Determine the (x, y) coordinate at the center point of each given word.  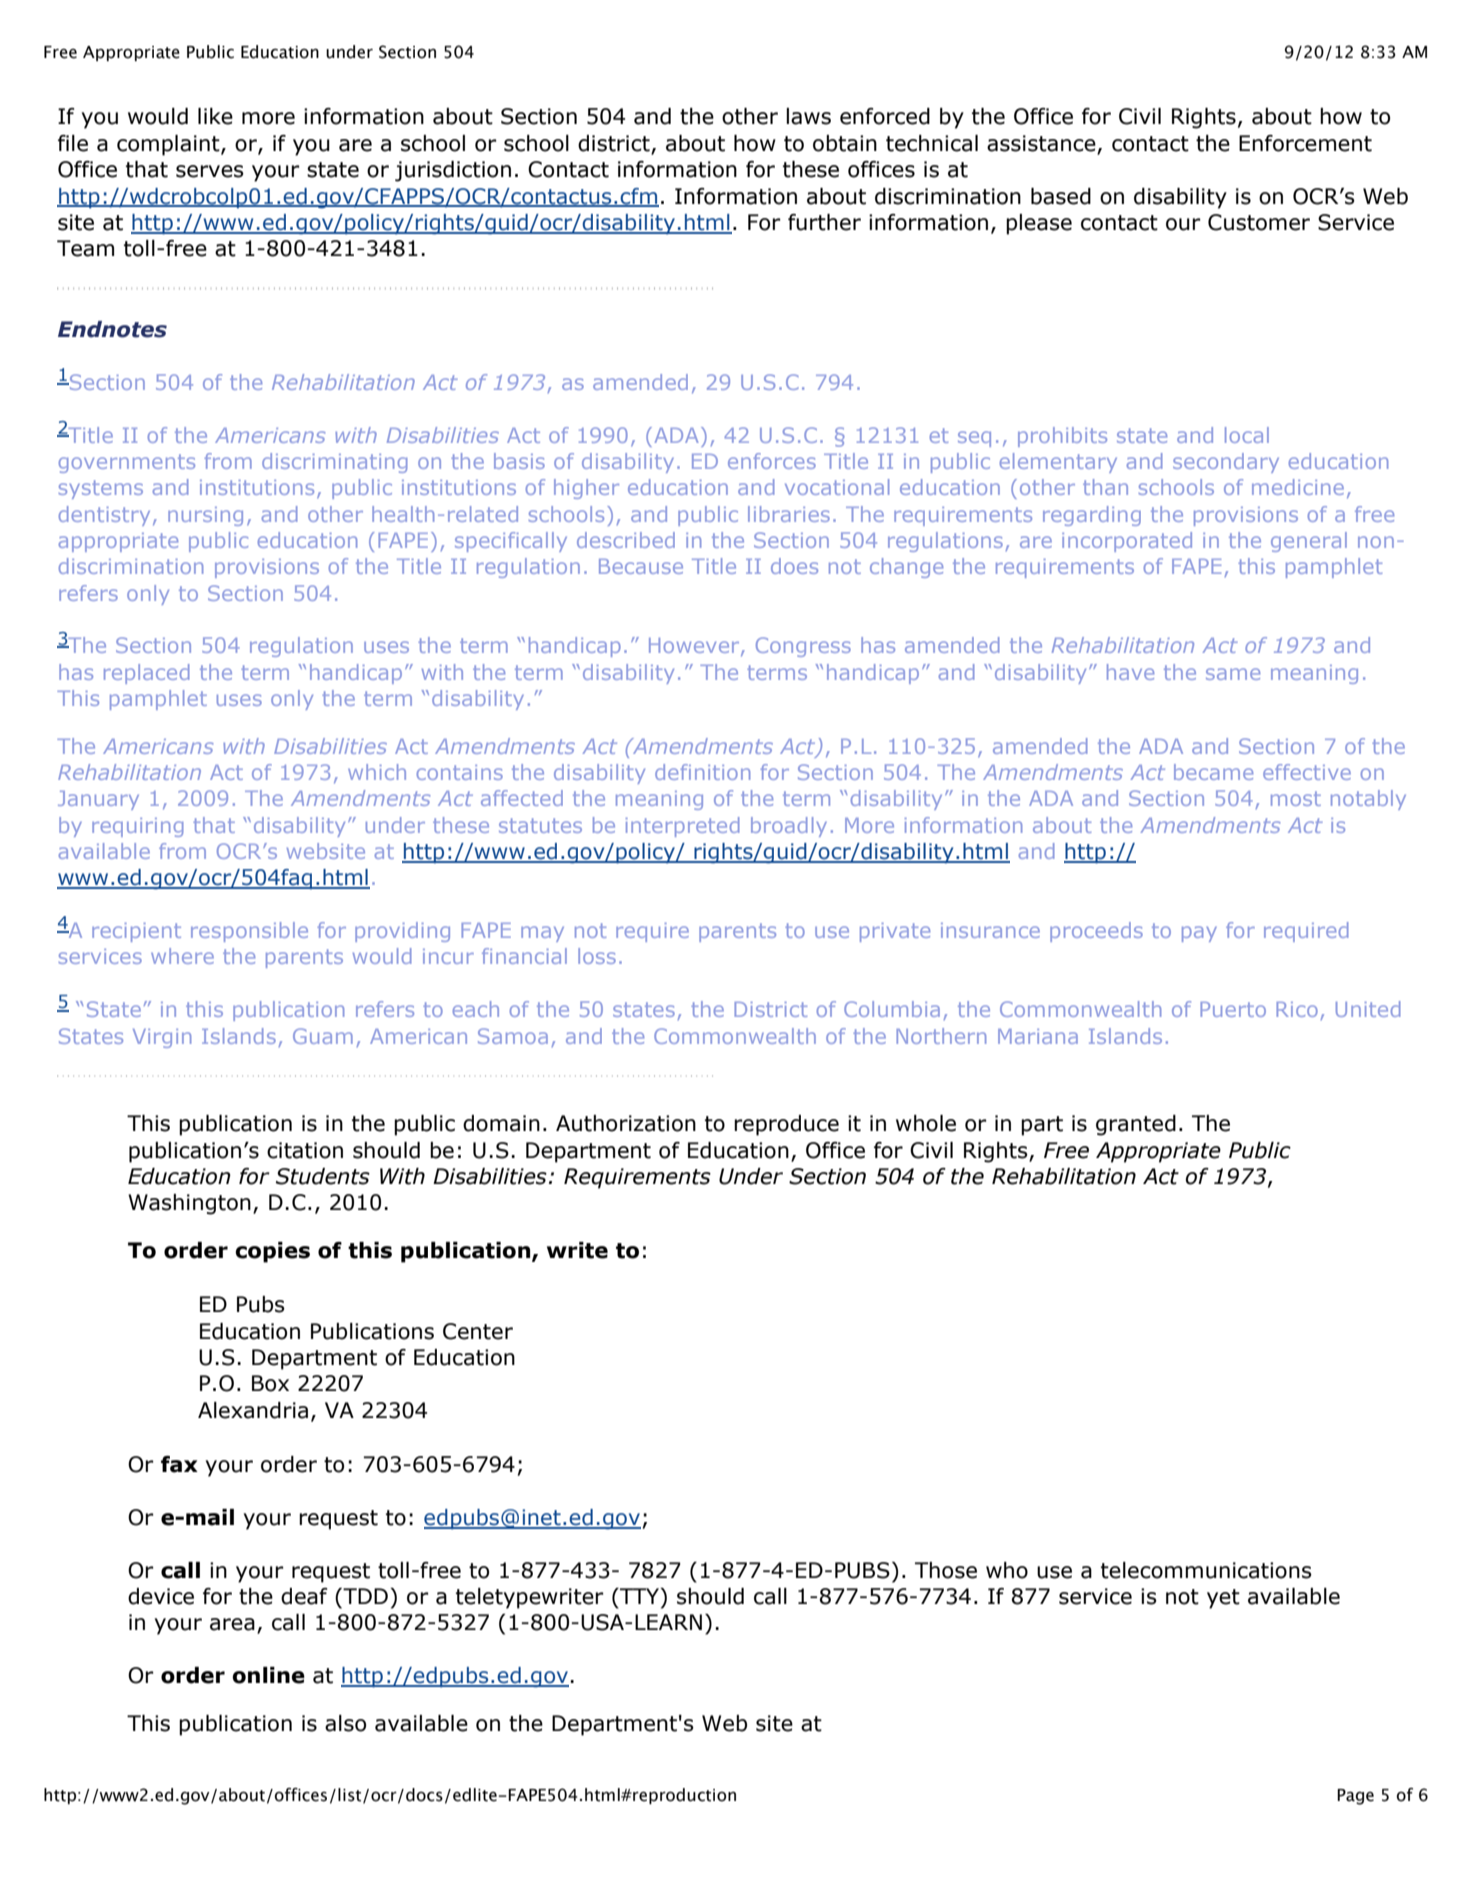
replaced (146, 674)
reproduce (786, 1125)
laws (808, 116)
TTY (640, 1596)
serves (210, 171)
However (695, 647)
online (268, 1675)
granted (1136, 1125)
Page (1355, 1797)
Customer (1259, 222)
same (1233, 674)
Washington (189, 1204)
